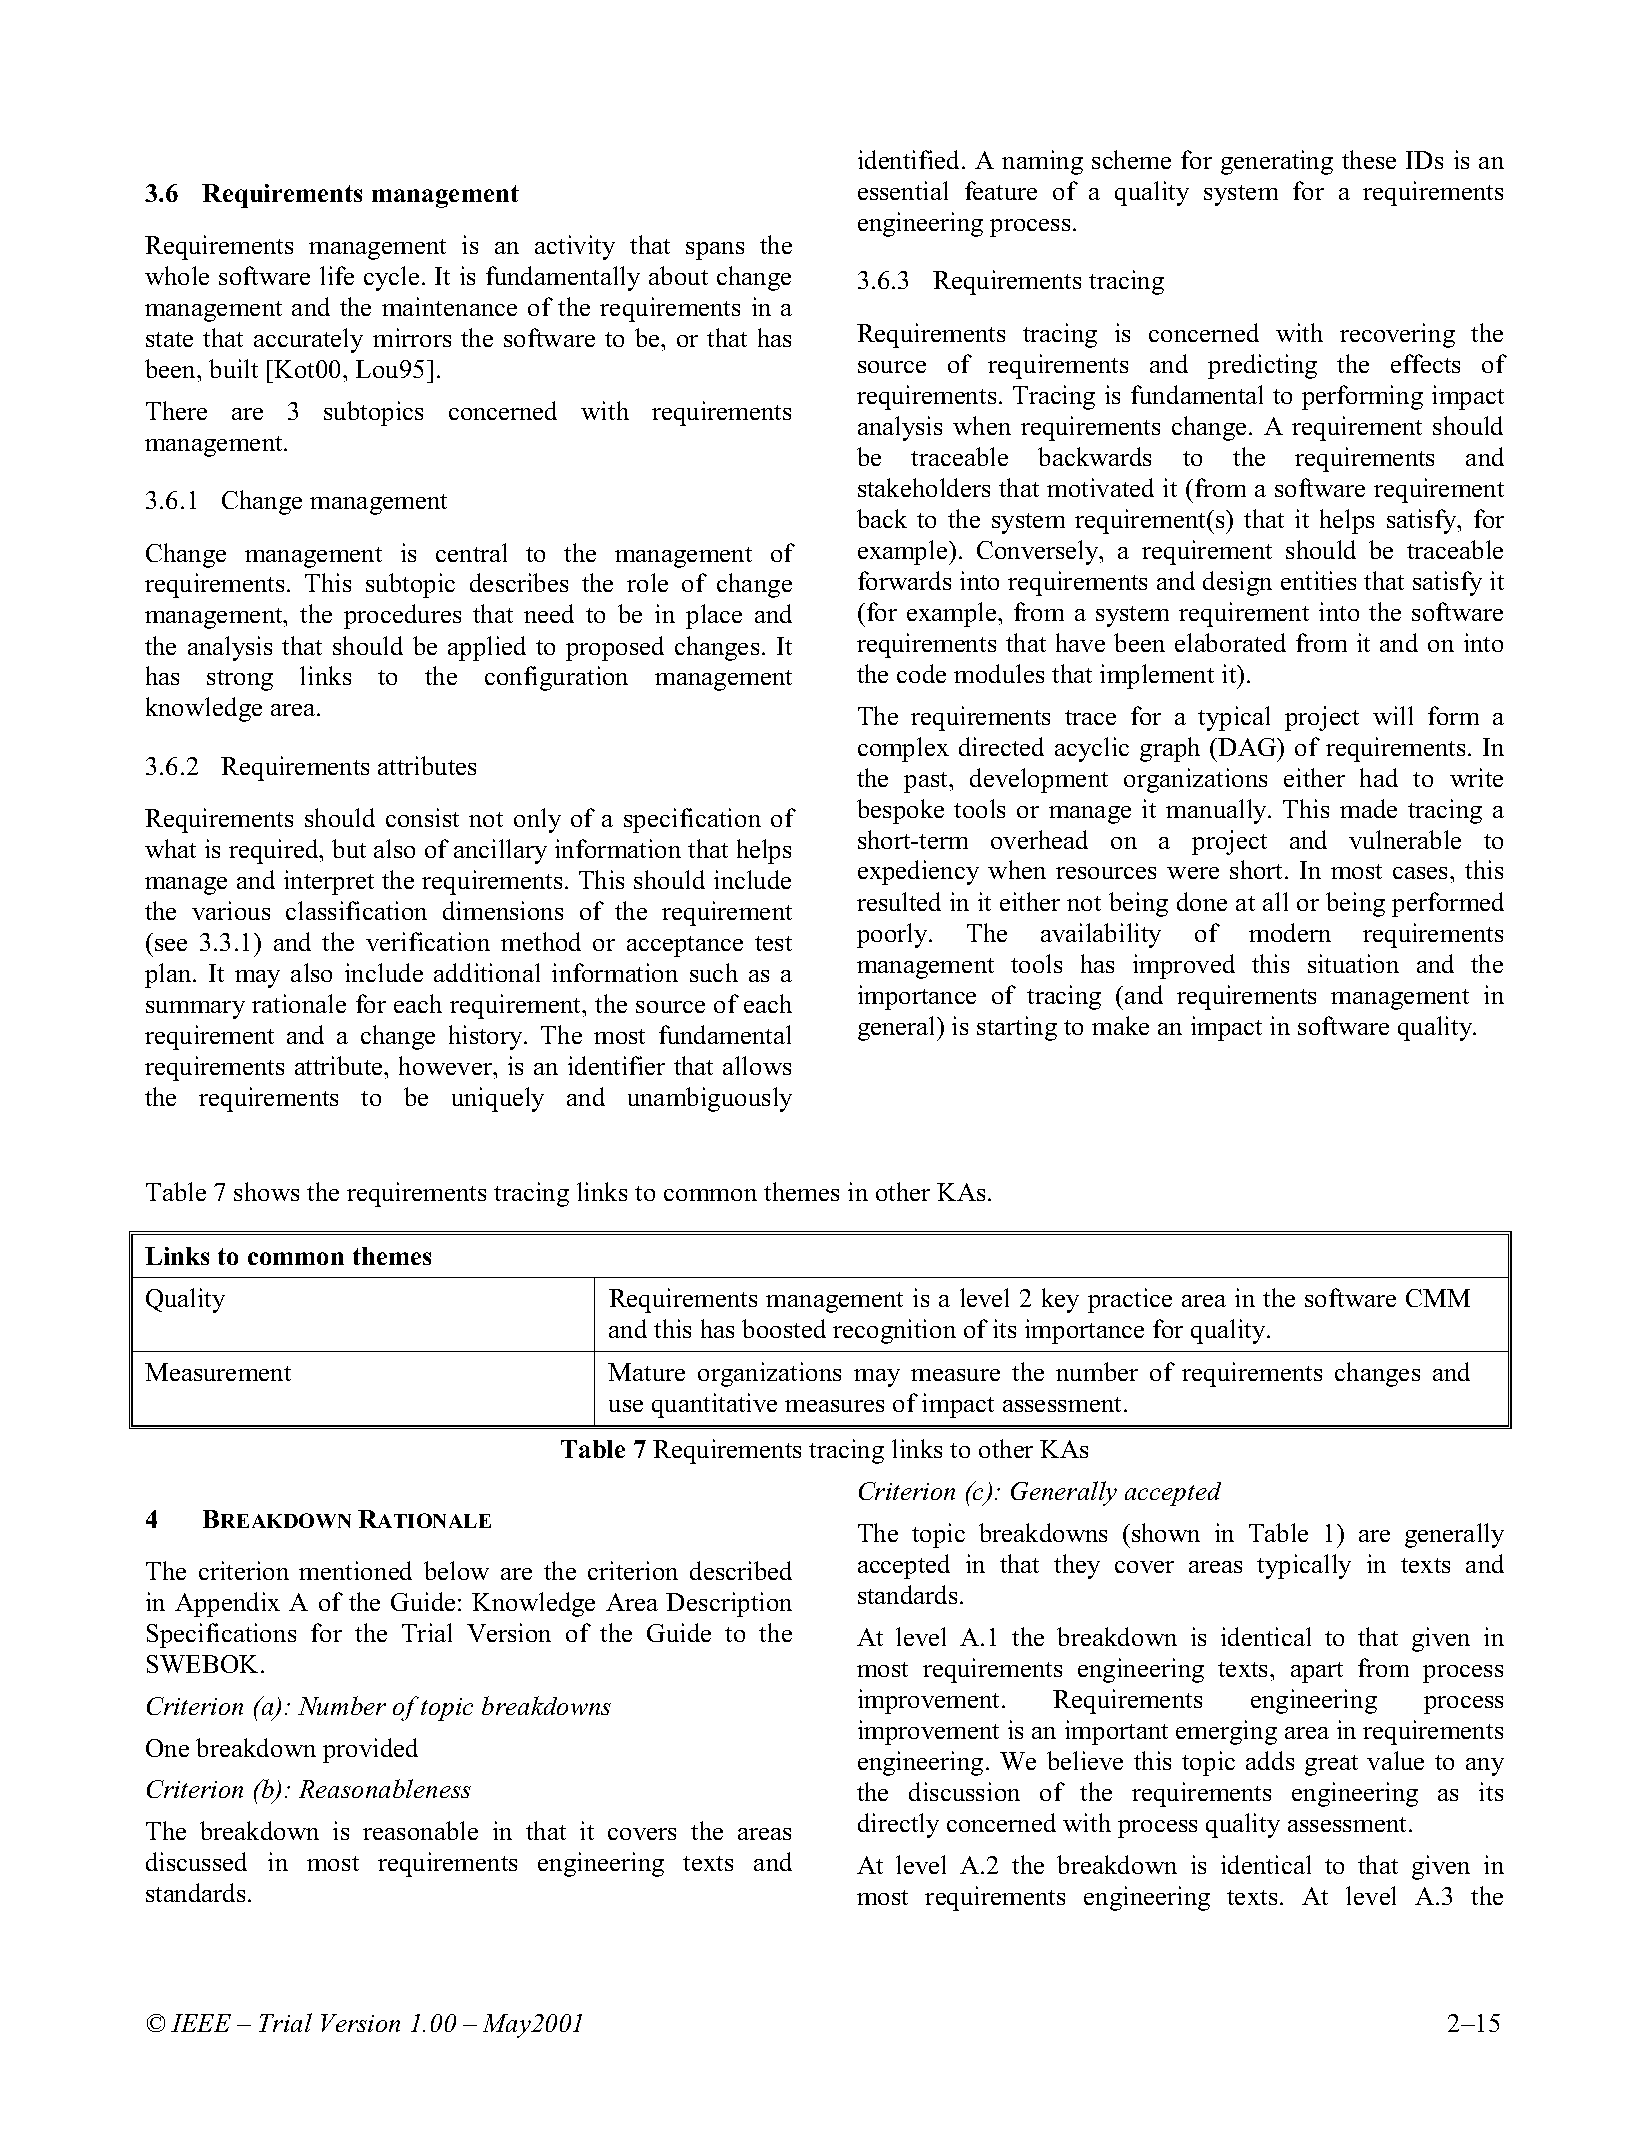 The height and width of the screenshot is (2136, 1650). I want to click on IEEE, so click(201, 2023).
